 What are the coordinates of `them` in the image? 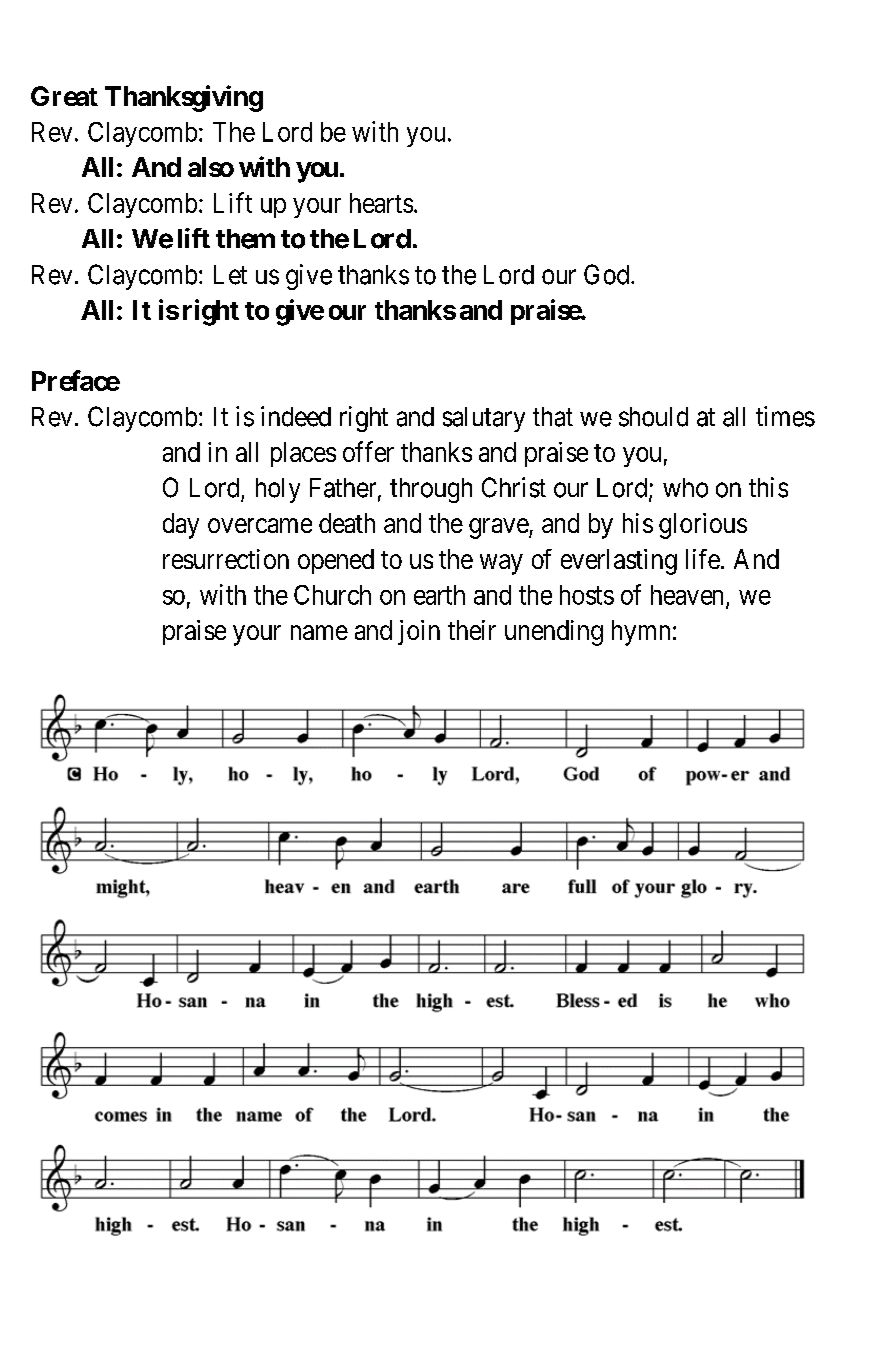 It's located at (245, 239).
